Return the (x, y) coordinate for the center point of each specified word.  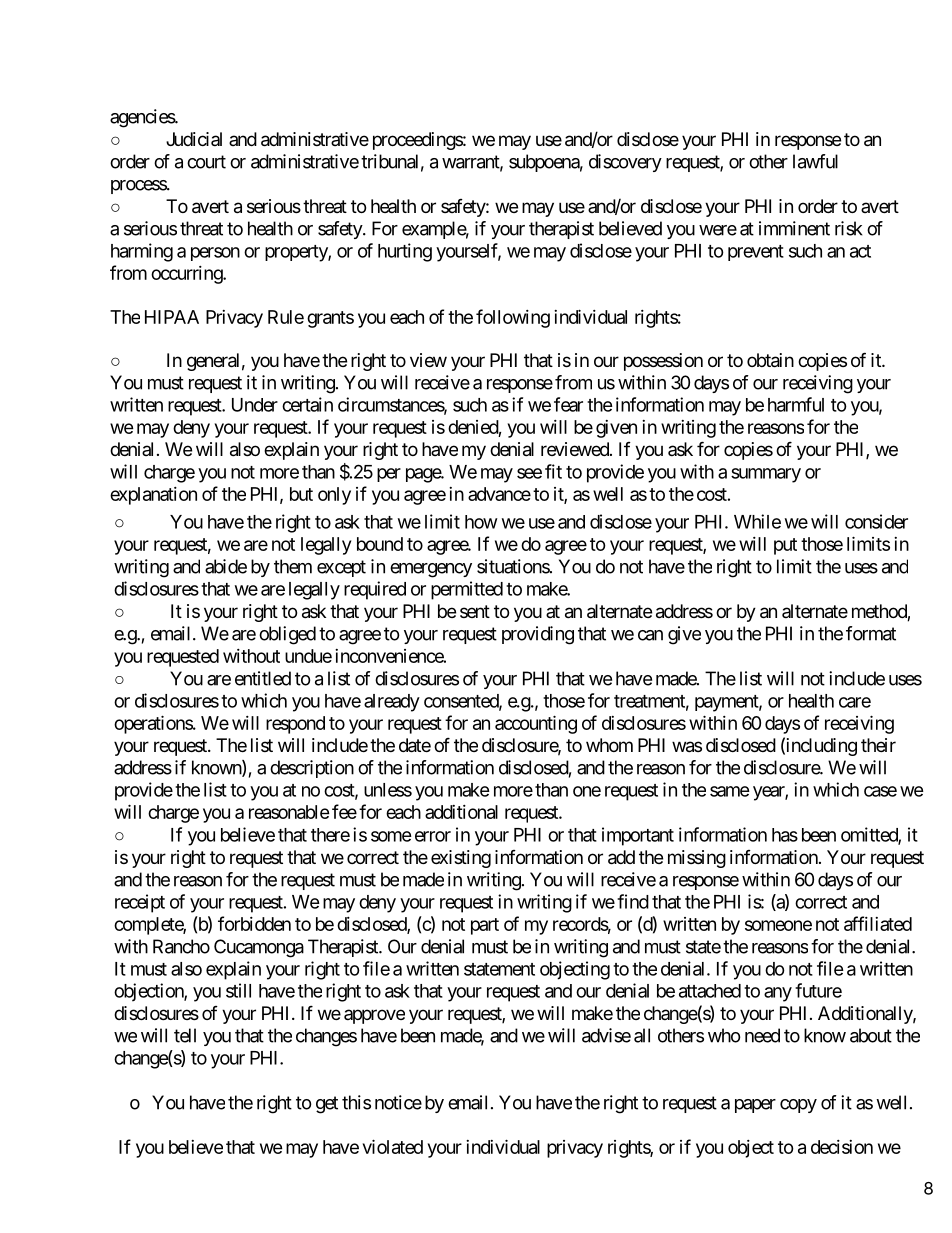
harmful (796, 404)
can (650, 635)
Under (255, 405)
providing (538, 635)
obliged (287, 635)
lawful (815, 161)
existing (461, 859)
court (206, 162)
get (327, 1105)
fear (568, 404)
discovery (625, 163)
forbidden (254, 923)
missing (697, 859)
